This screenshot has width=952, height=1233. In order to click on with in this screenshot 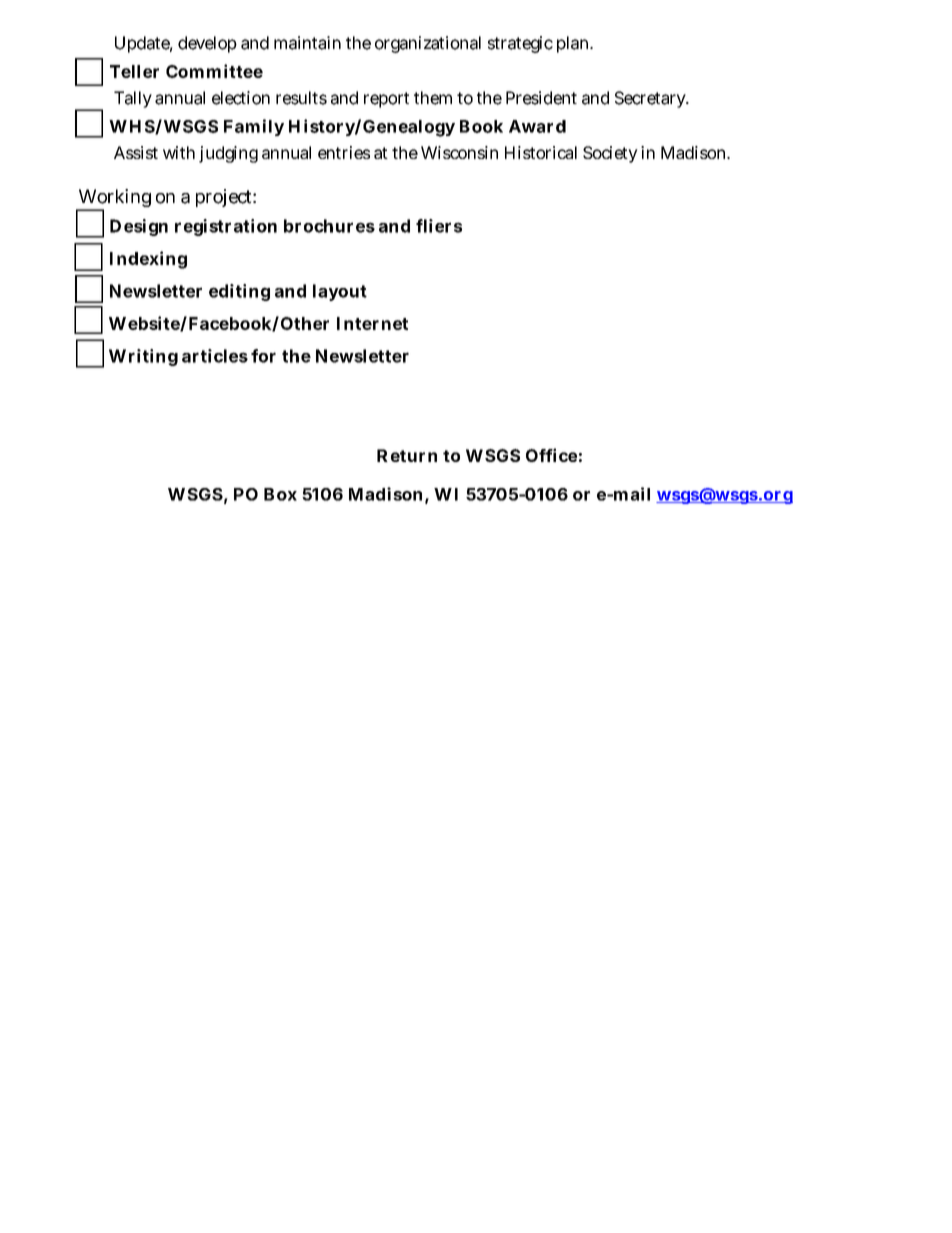, I will do `click(179, 152)`.
